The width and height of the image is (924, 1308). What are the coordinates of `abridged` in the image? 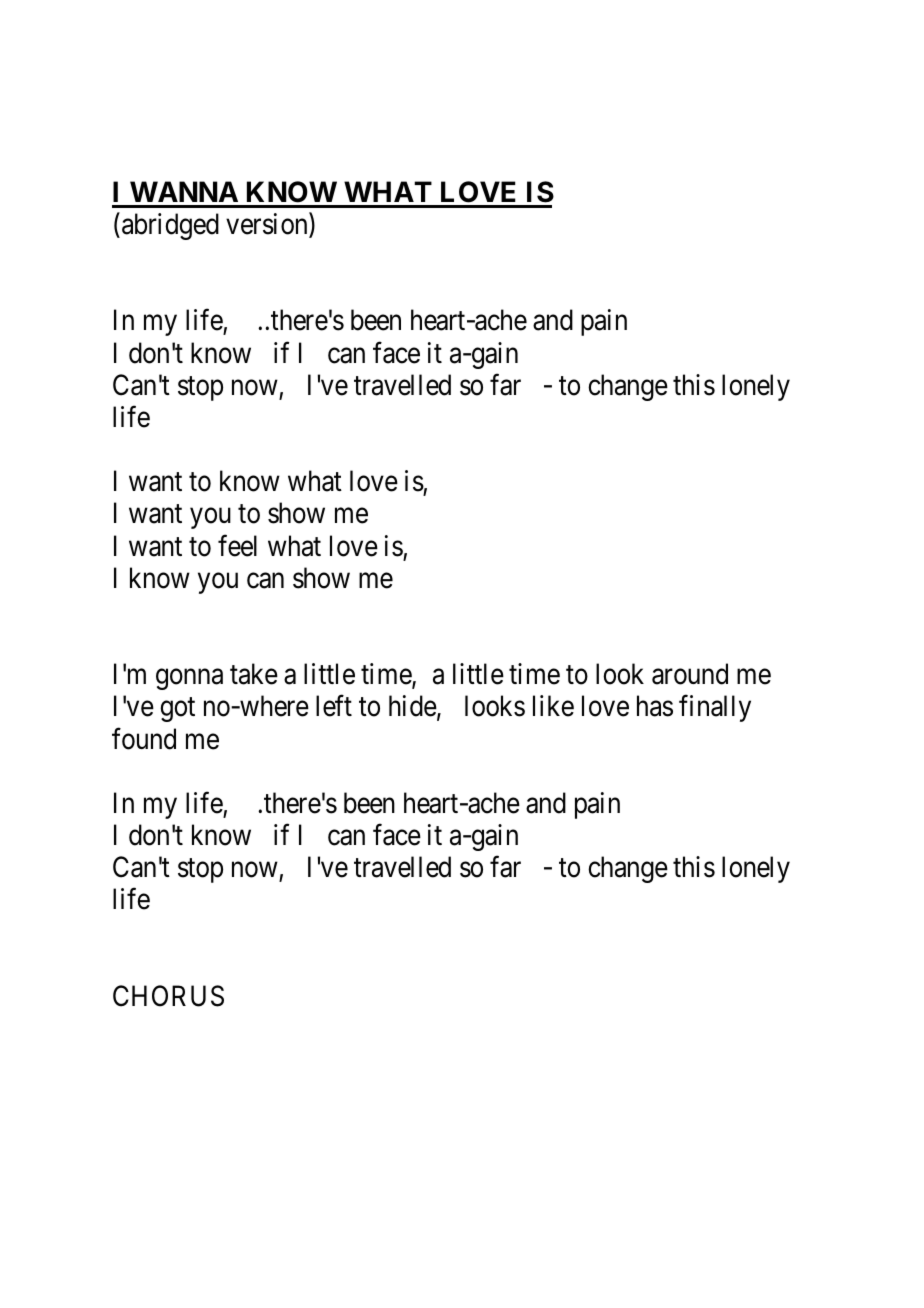 It's located at (170, 226).
